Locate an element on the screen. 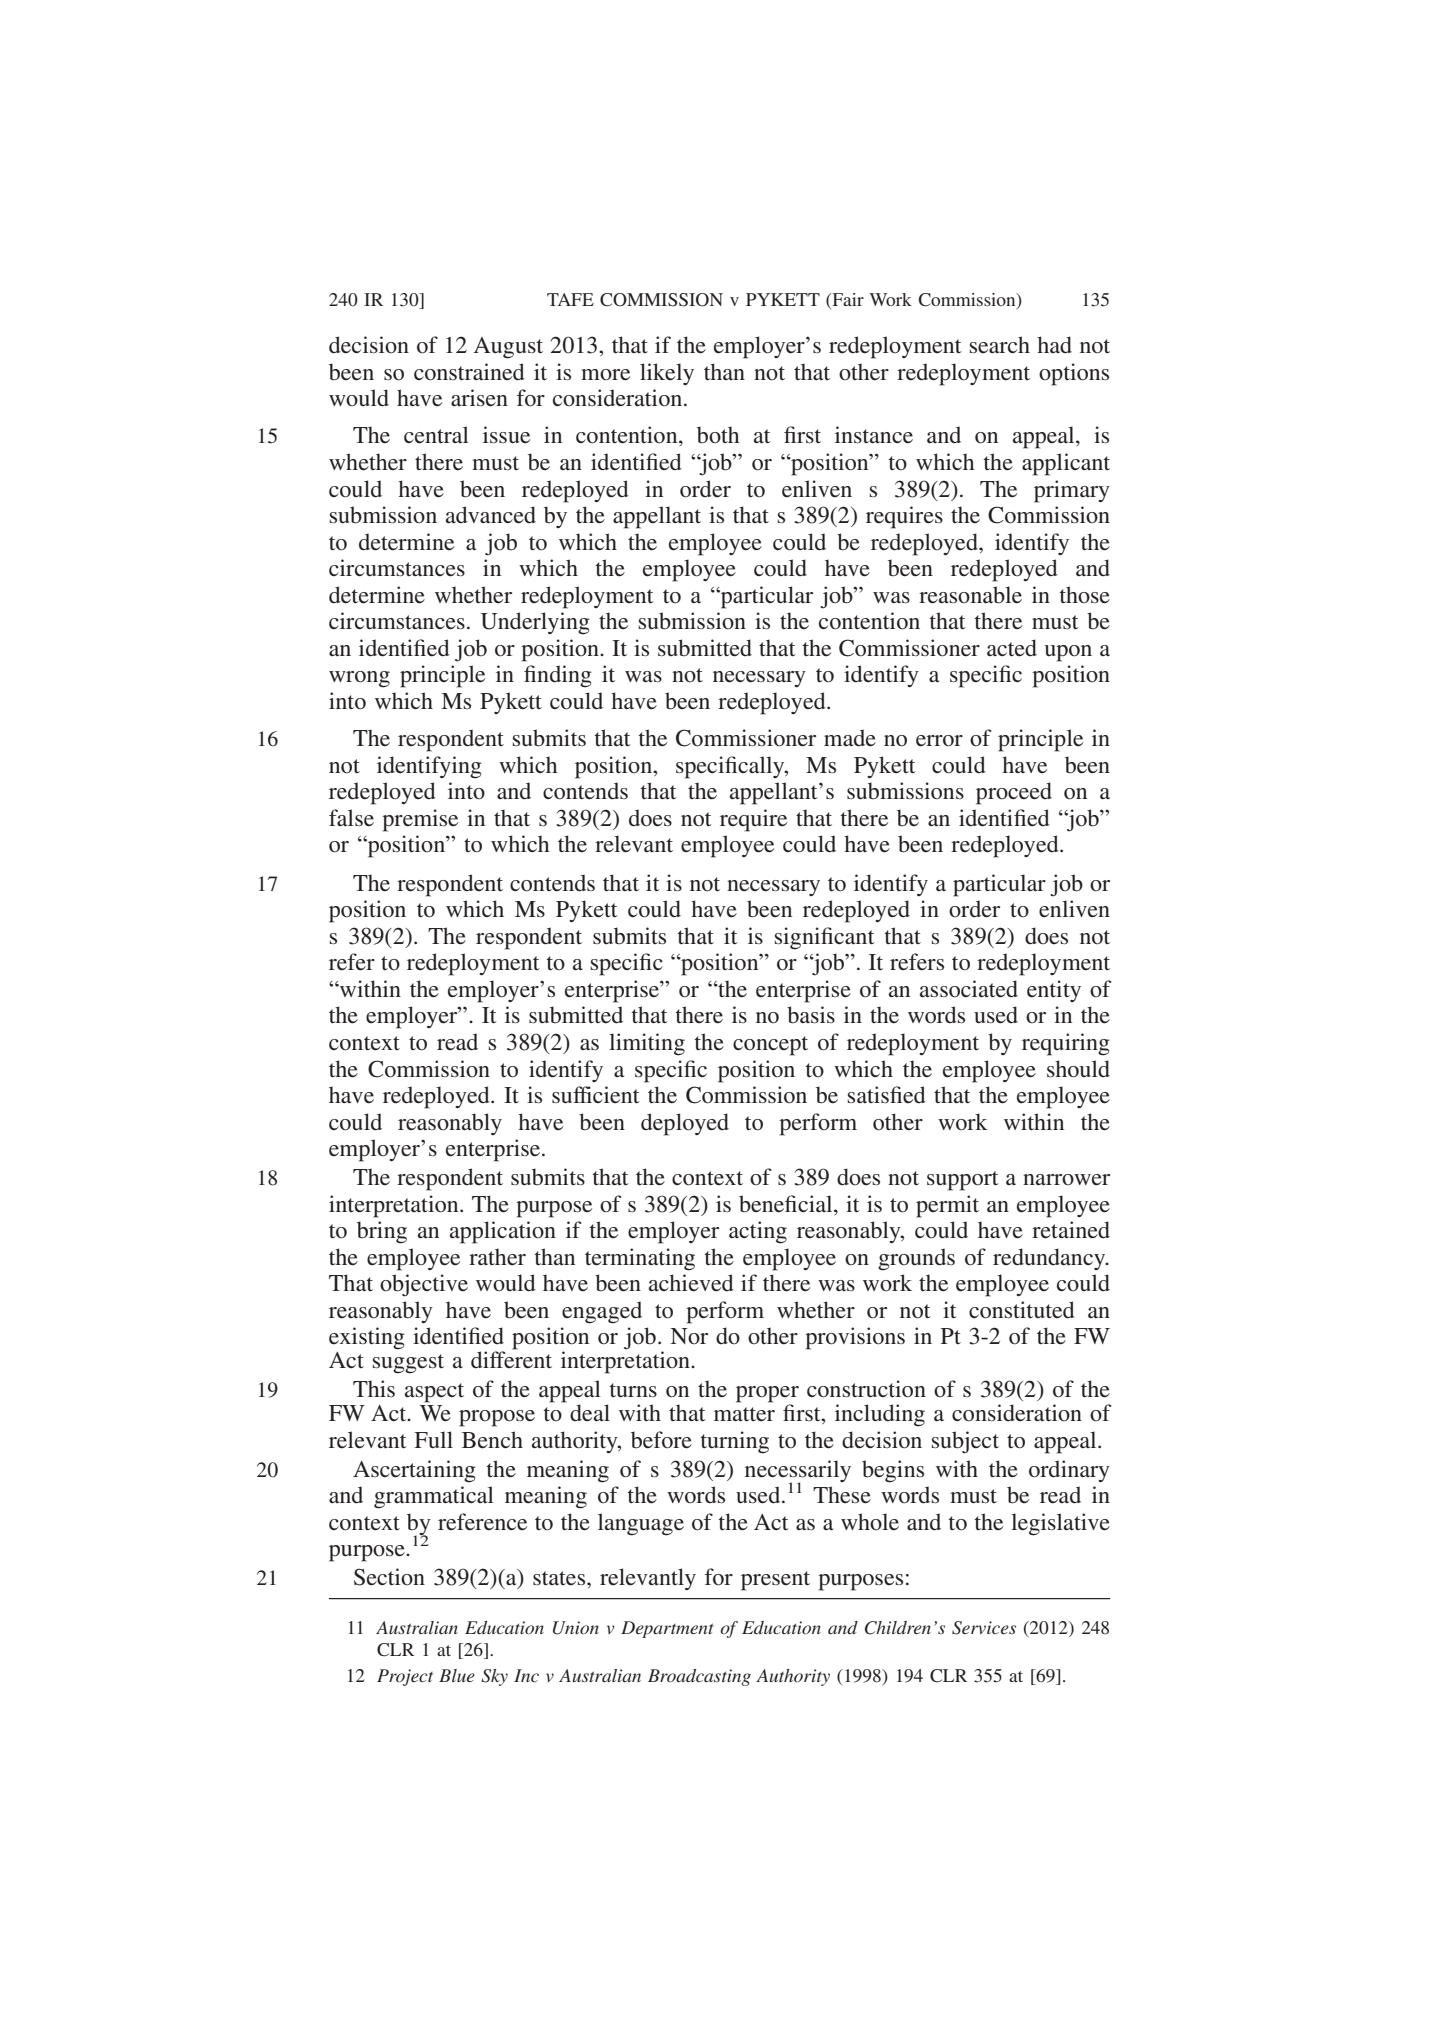  wrong is located at coordinates (359, 679).
